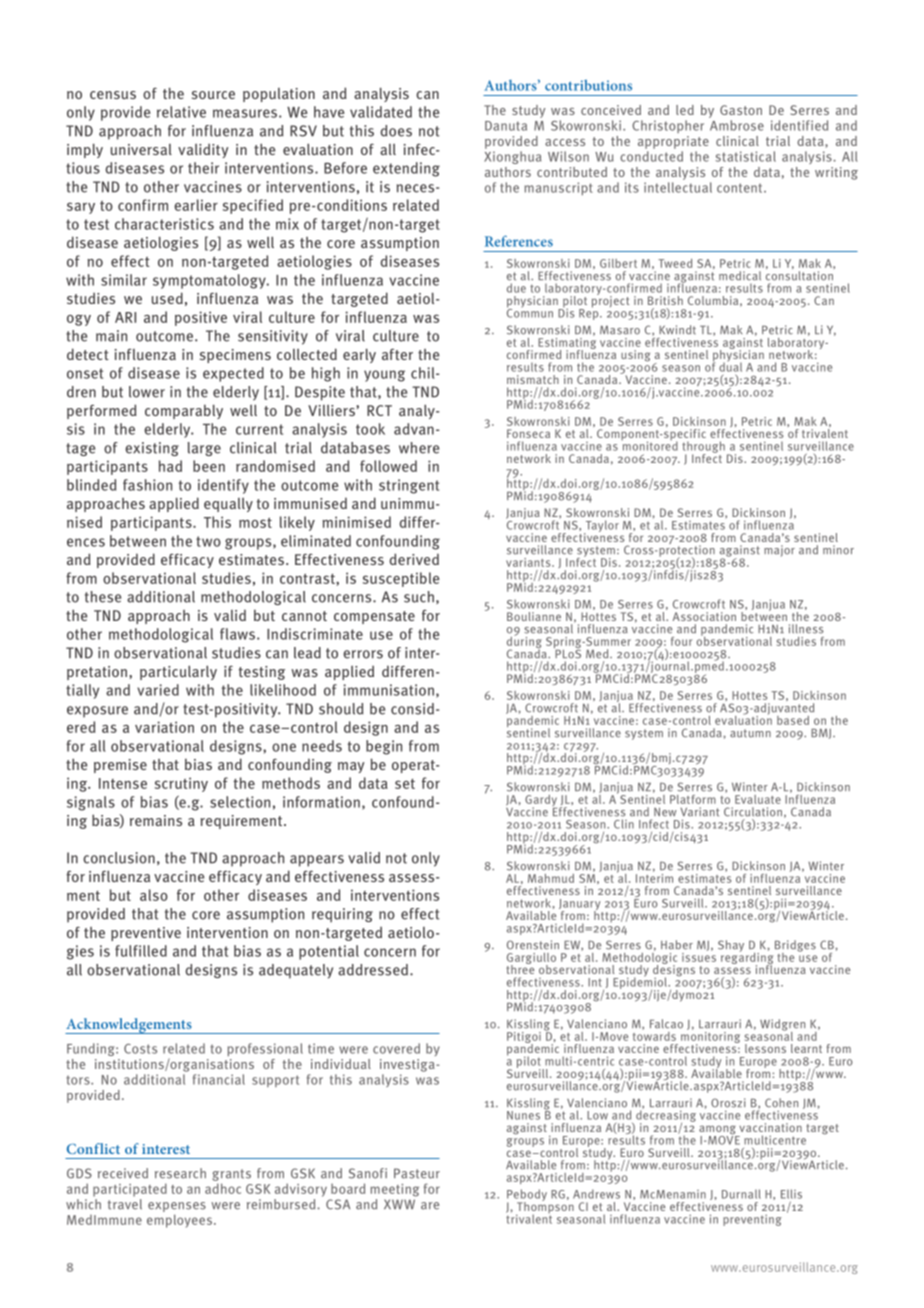  I want to click on conclusion, so click(119, 858).
